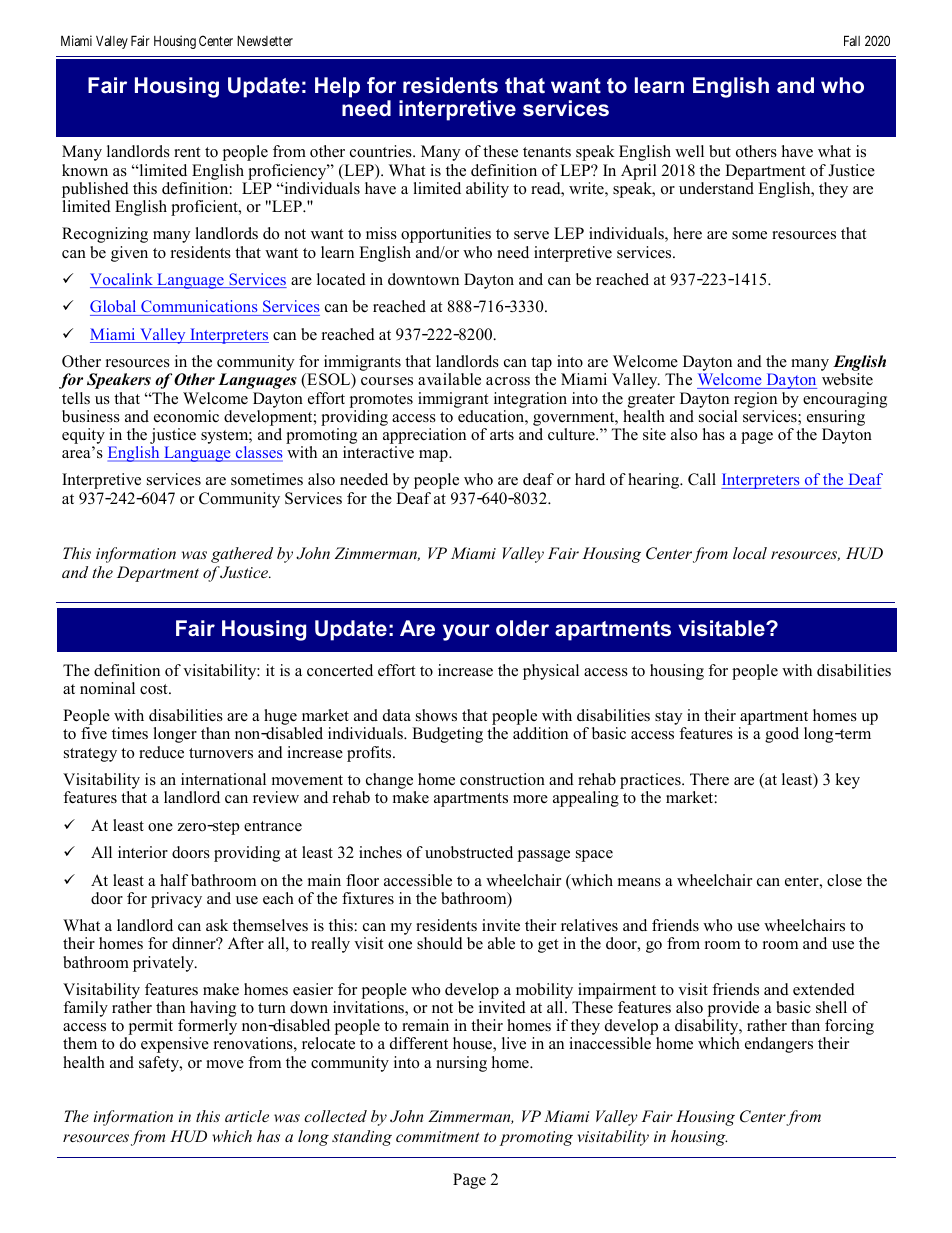  What do you see at coordinates (782, 735) in the screenshot?
I see `good` at bounding box center [782, 735].
